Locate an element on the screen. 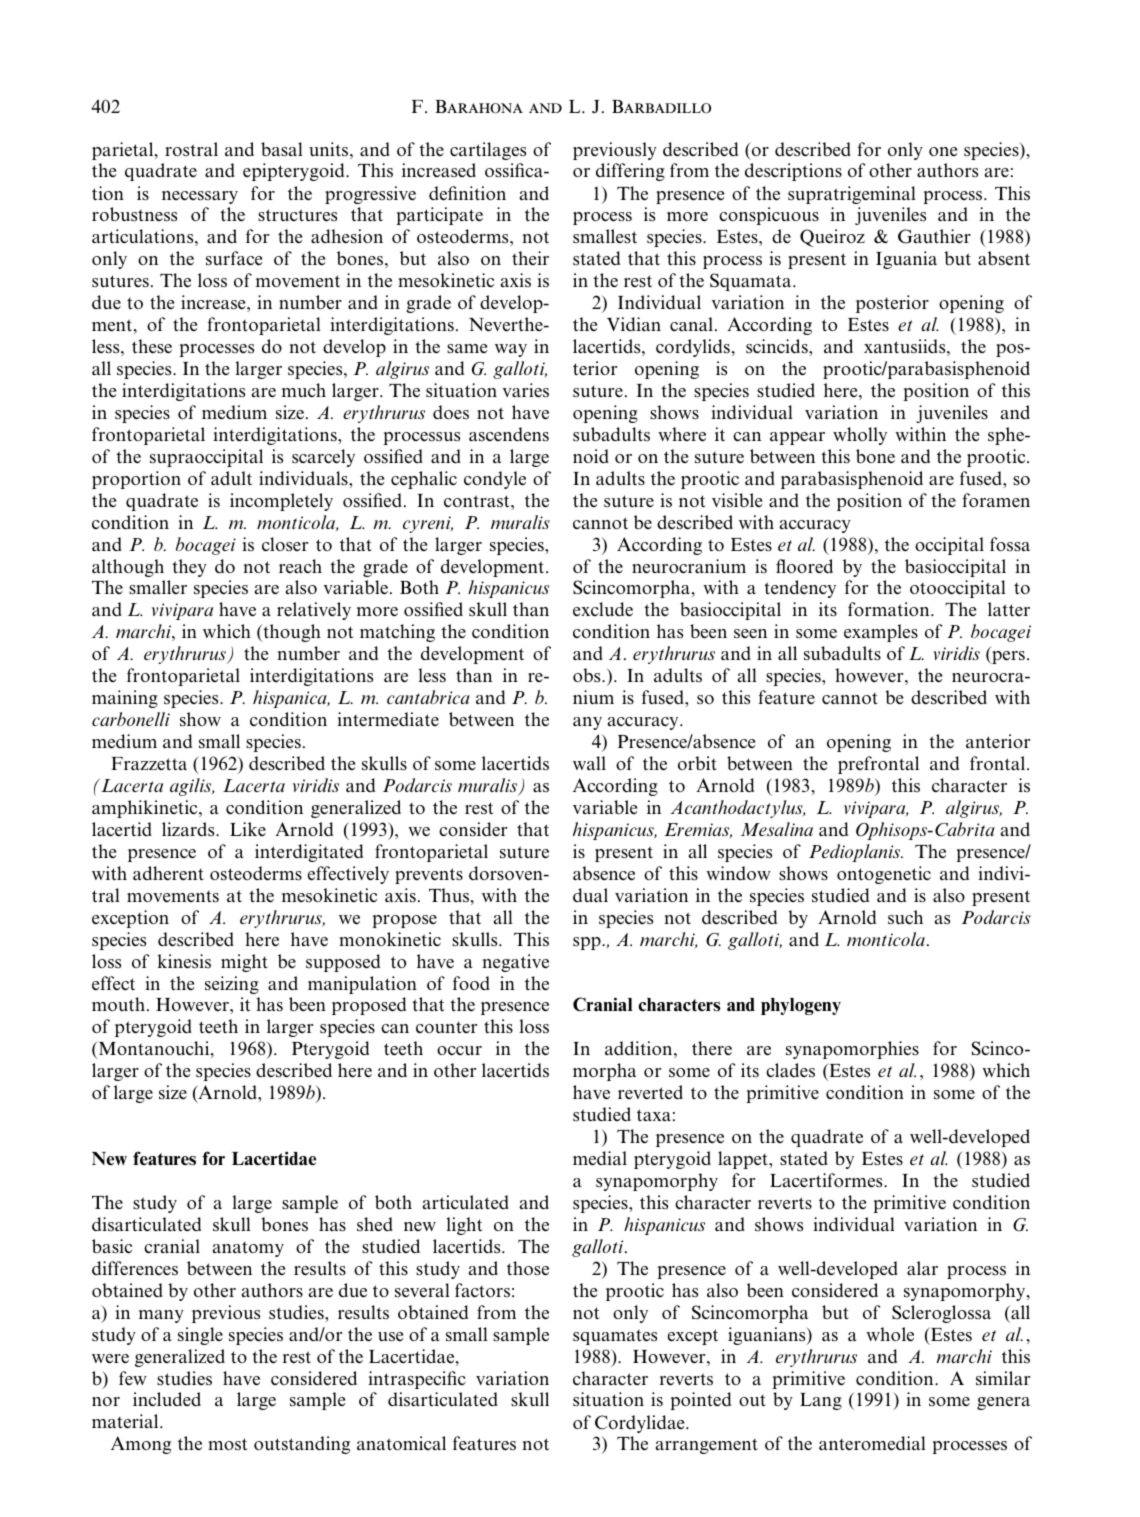  spp is located at coordinates (588, 943).
